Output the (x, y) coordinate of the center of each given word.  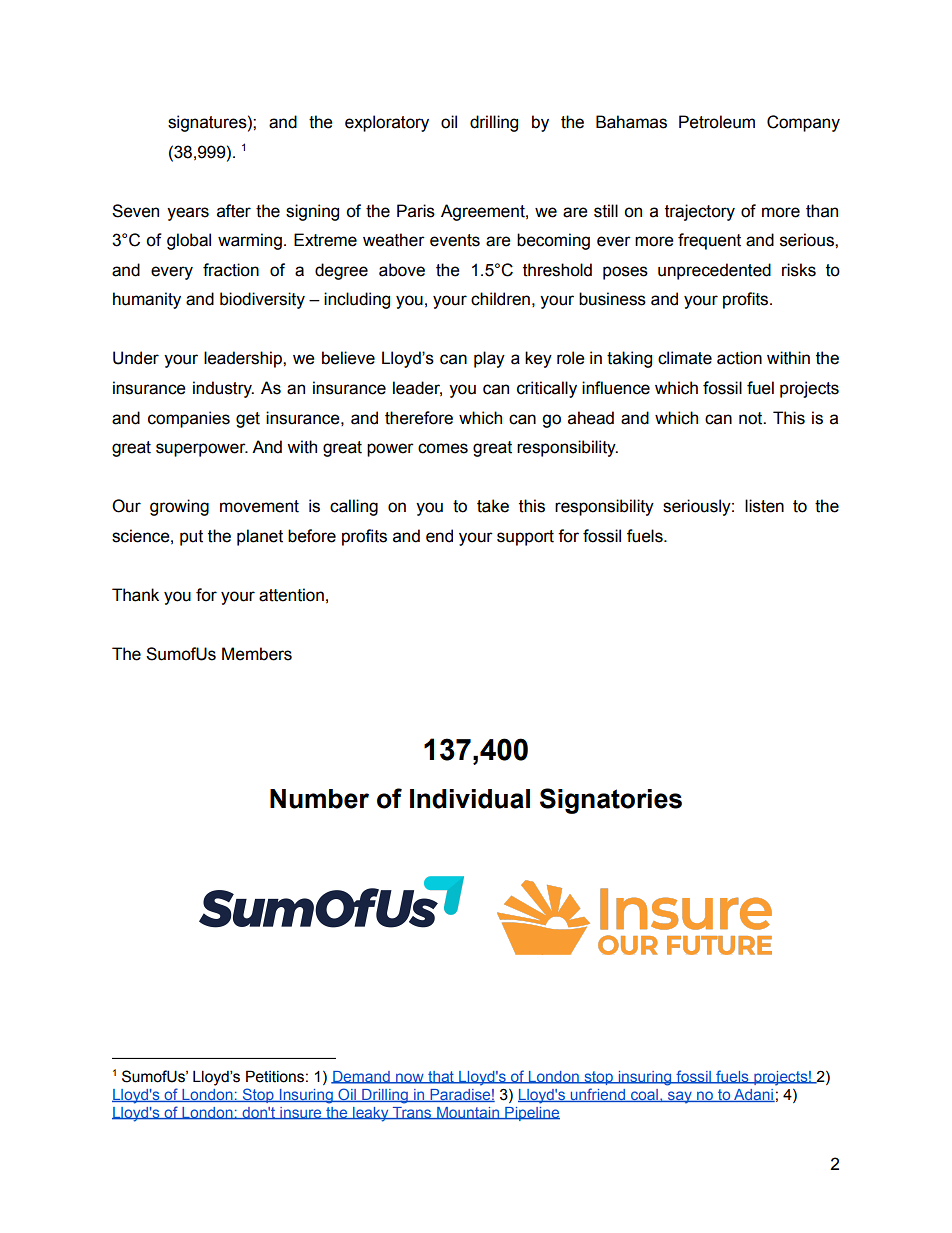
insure (301, 1113)
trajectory (700, 212)
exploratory (387, 123)
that (441, 1077)
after (234, 211)
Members (257, 654)
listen (764, 506)
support (525, 538)
